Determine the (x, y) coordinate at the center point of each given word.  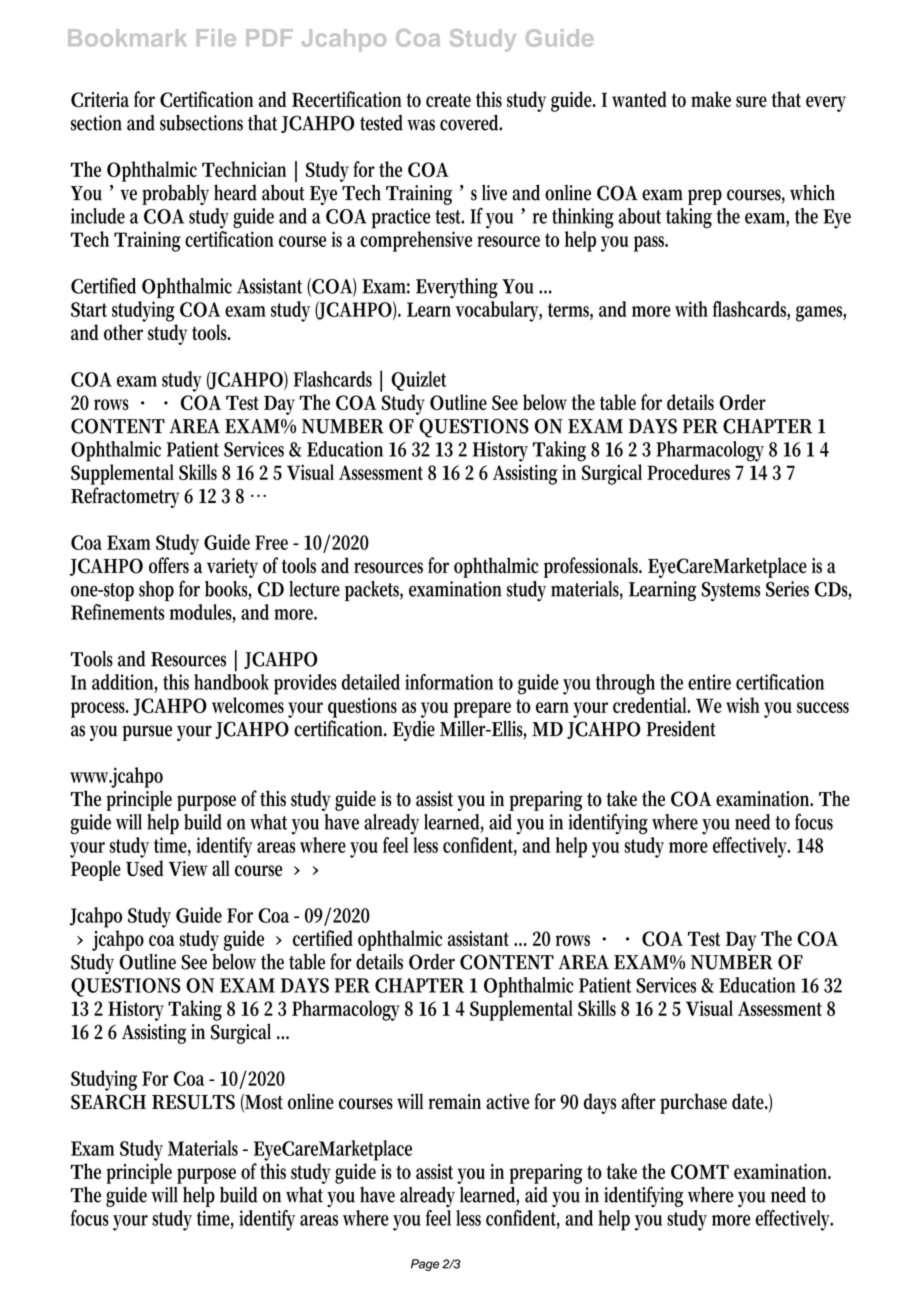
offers (169, 565)
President (681, 729)
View (188, 868)
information (449, 682)
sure (751, 102)
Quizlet (418, 381)
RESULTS (193, 1102)
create (448, 100)
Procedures (688, 472)
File (216, 38)
